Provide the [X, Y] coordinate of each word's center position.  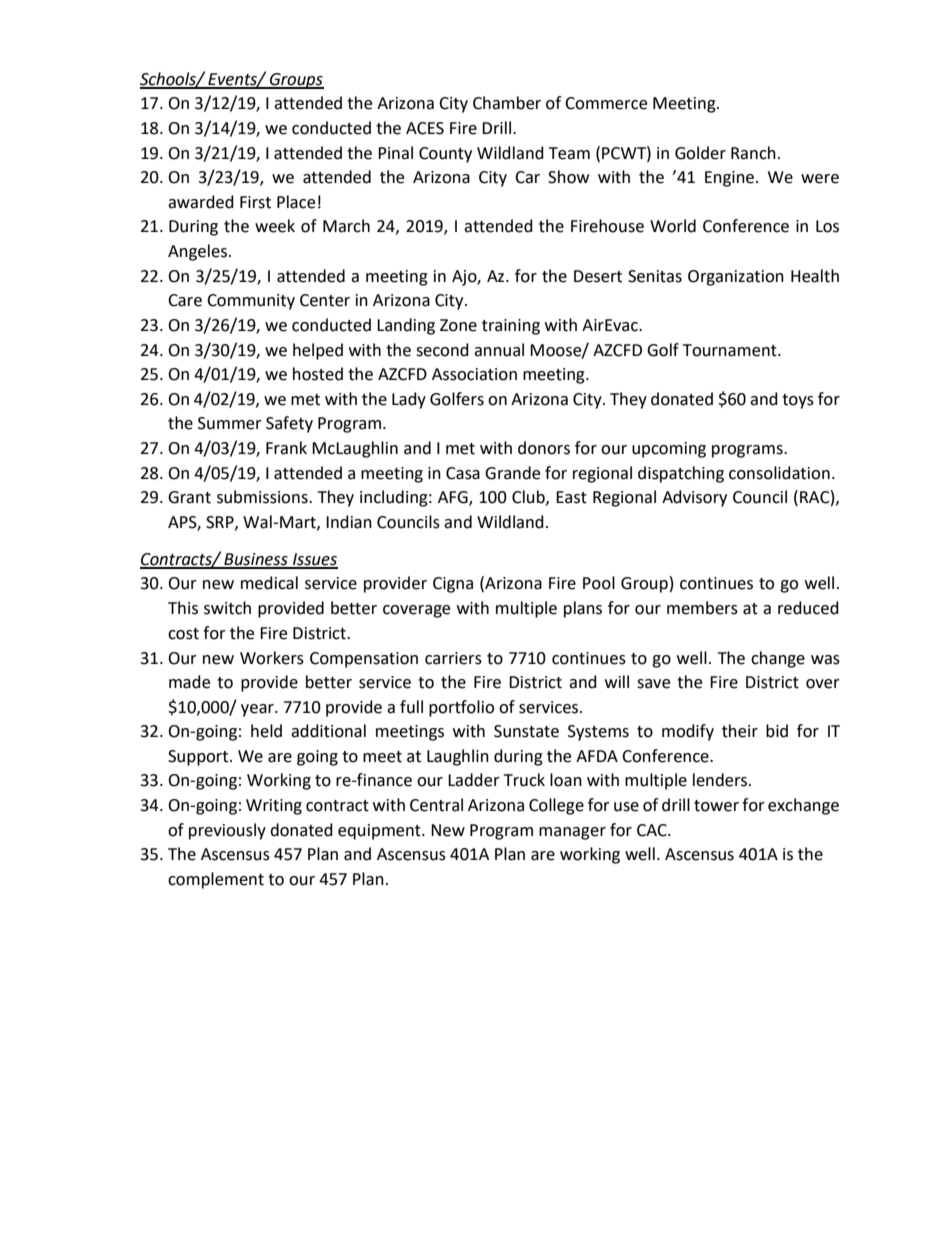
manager [572, 833]
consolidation [779, 473]
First [255, 202]
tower [716, 806]
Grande [512, 473]
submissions [263, 497]
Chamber [507, 103]
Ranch [753, 153]
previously [227, 831]
